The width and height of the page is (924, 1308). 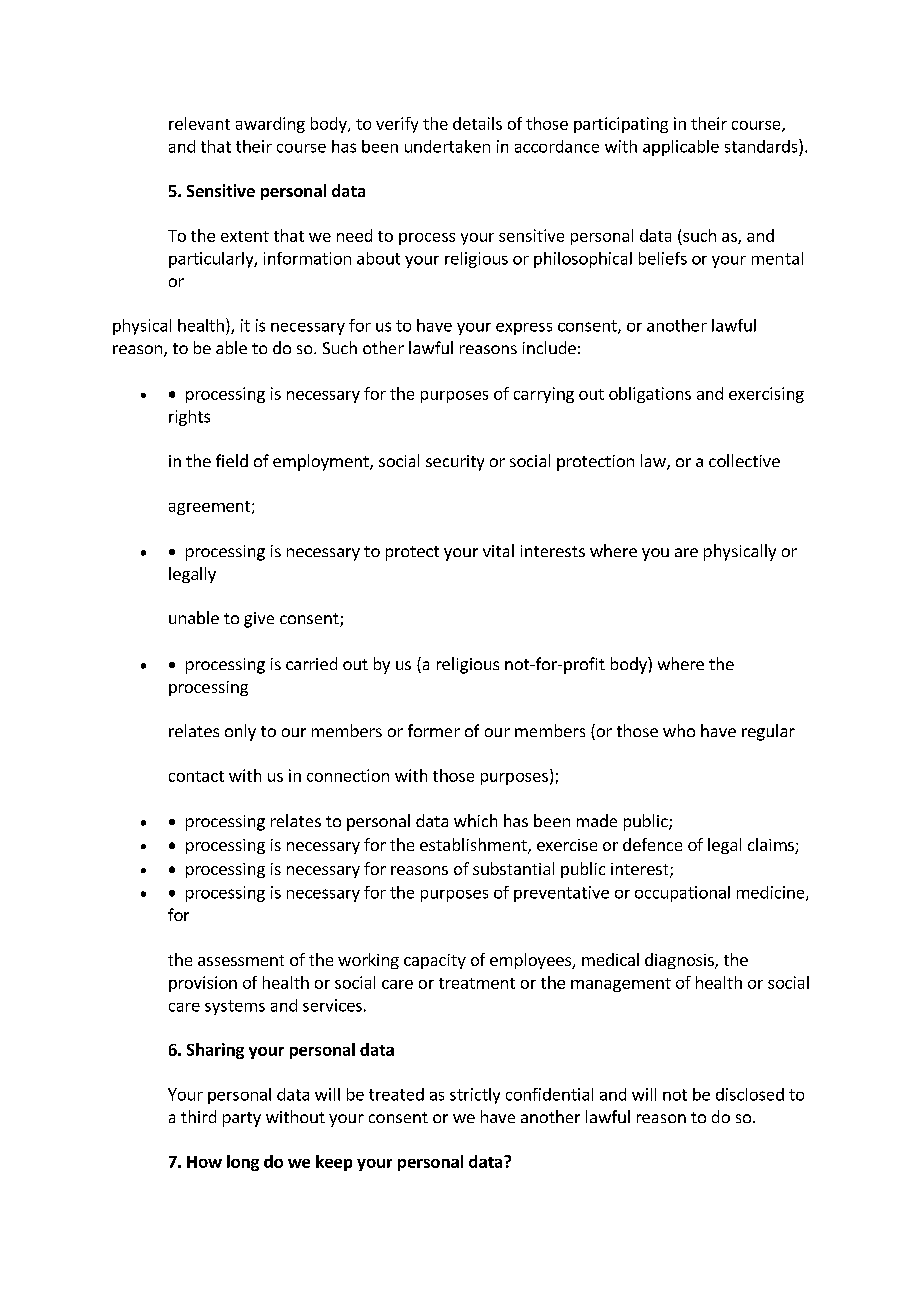 What do you see at coordinates (477, 123) in the page?
I see `details` at bounding box center [477, 123].
